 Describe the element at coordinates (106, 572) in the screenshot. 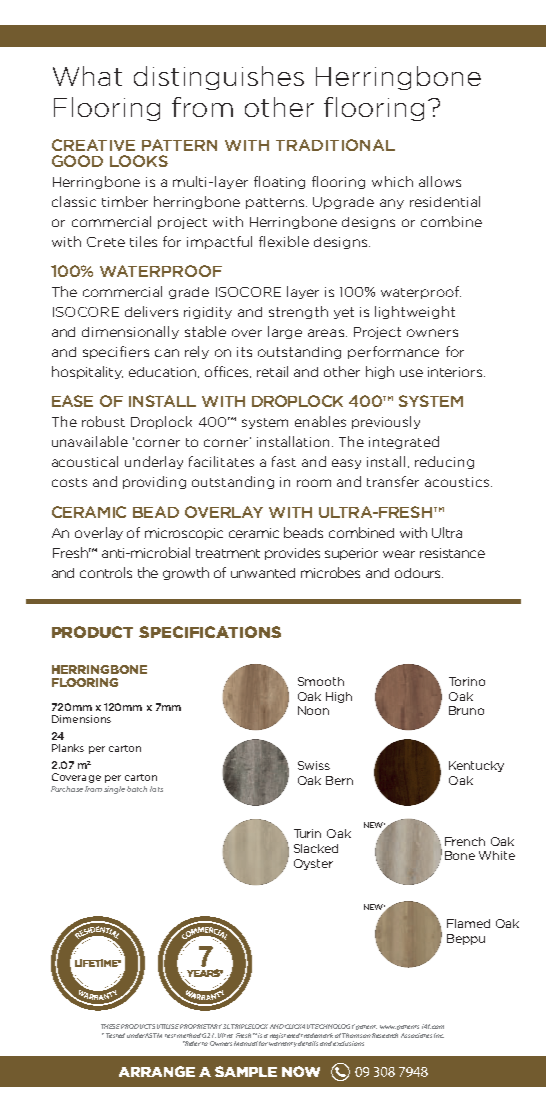

I see `controls` at that location.
